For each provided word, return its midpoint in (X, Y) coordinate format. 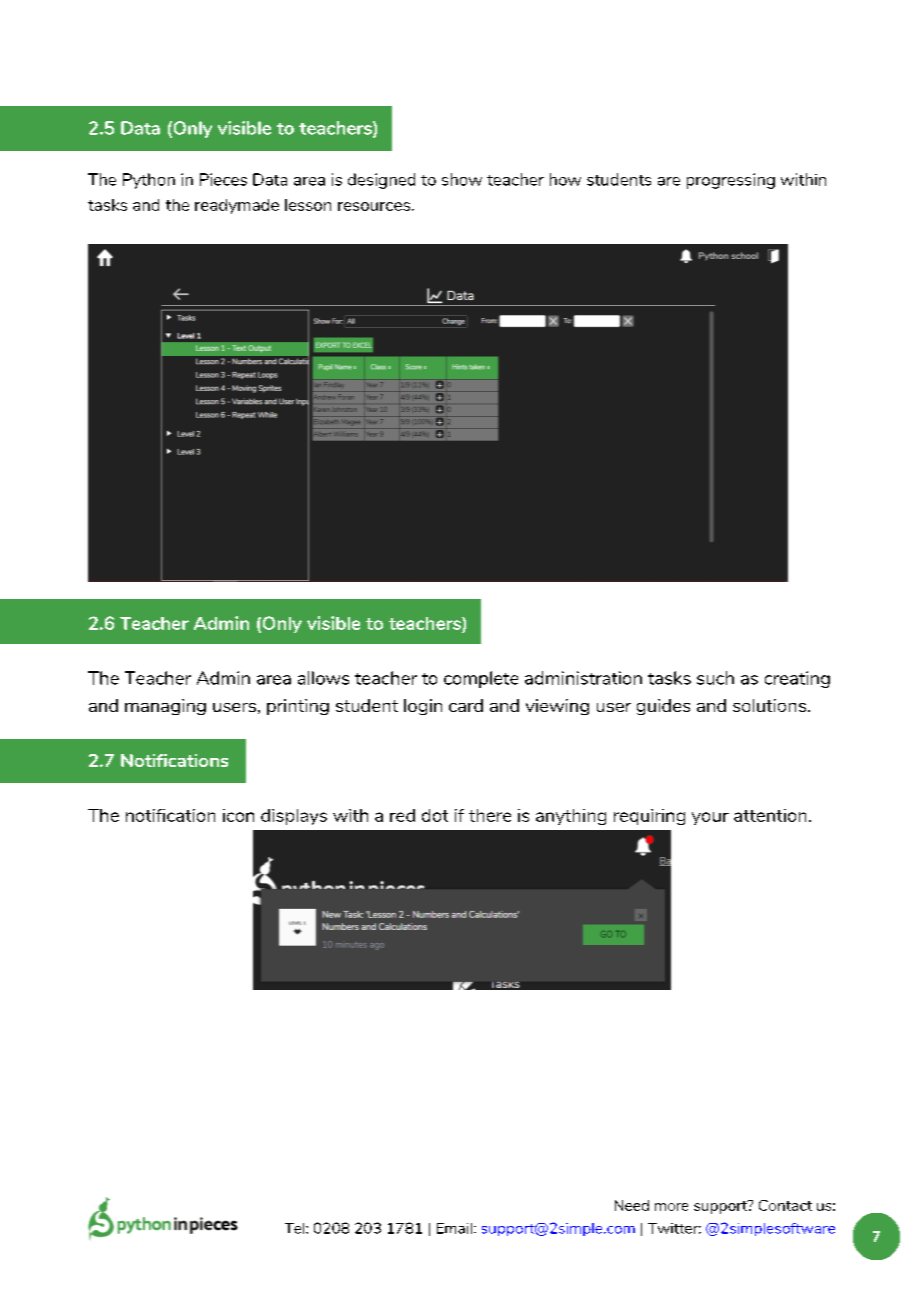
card (466, 705)
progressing (731, 181)
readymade (237, 206)
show (462, 179)
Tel (296, 1228)
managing (165, 707)
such (715, 678)
